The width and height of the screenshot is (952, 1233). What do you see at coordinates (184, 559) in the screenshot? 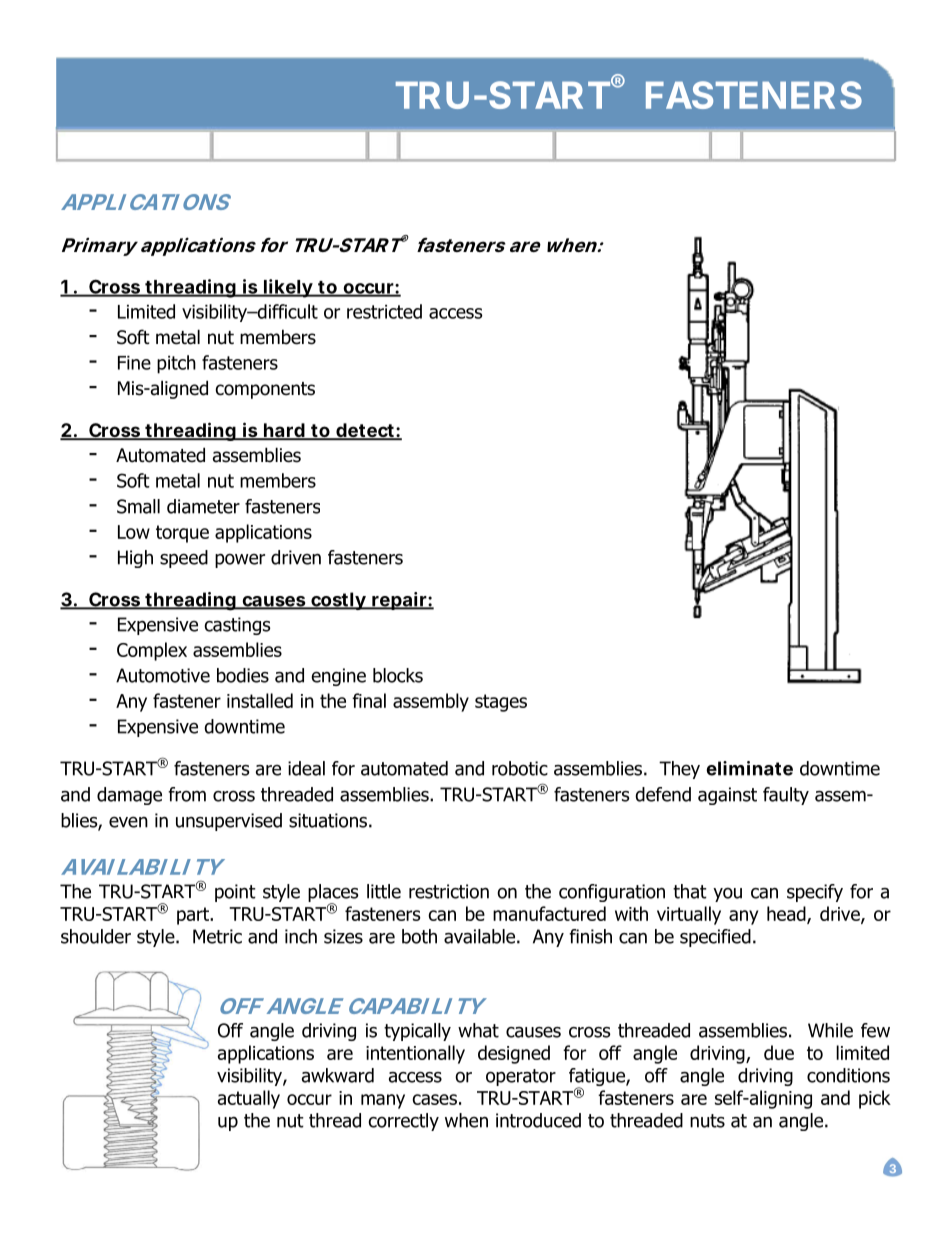
I see `speed` at bounding box center [184, 559].
